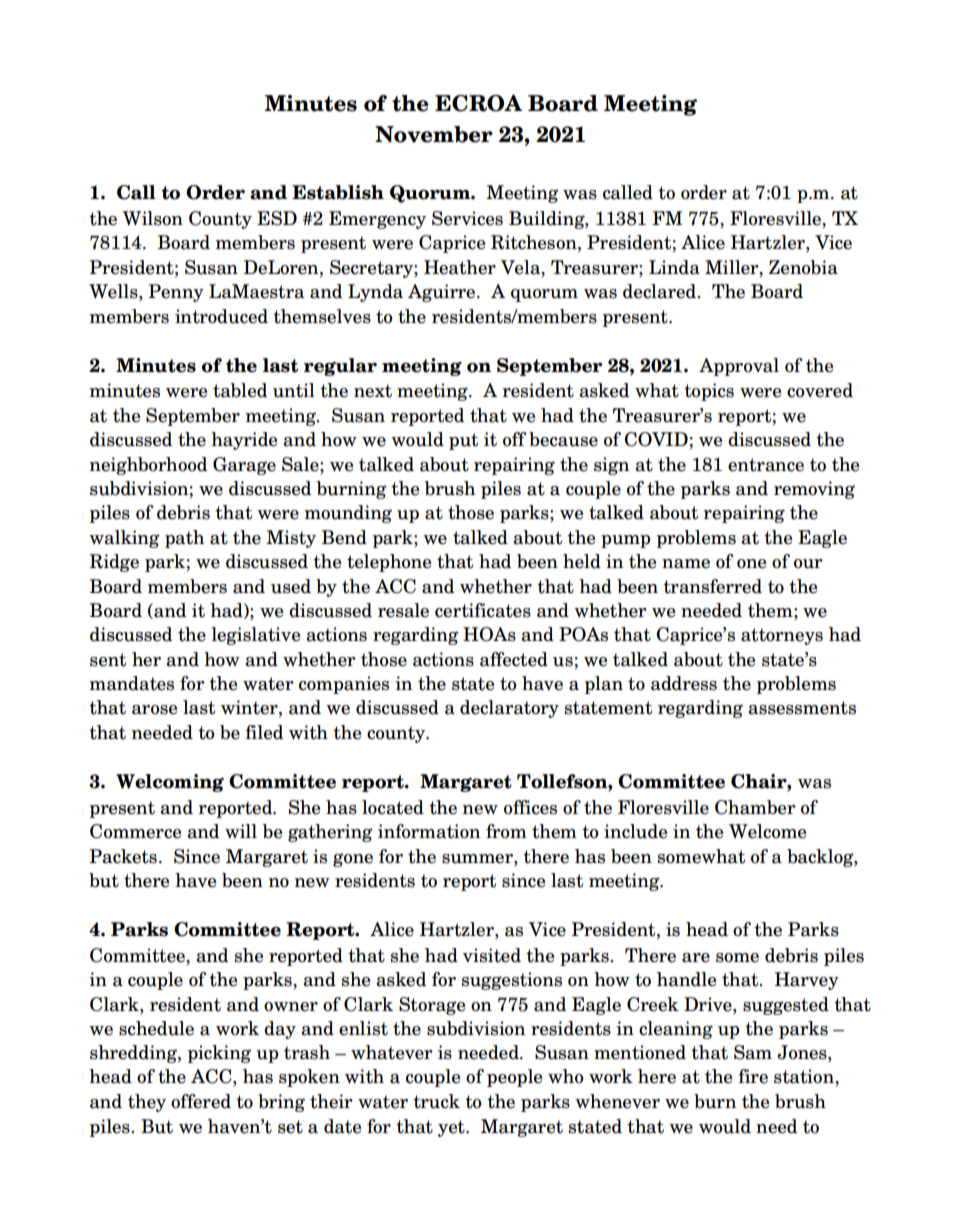 This screenshot has height=1232, width=962. What do you see at coordinates (255, 636) in the screenshot?
I see `legislative` at bounding box center [255, 636].
